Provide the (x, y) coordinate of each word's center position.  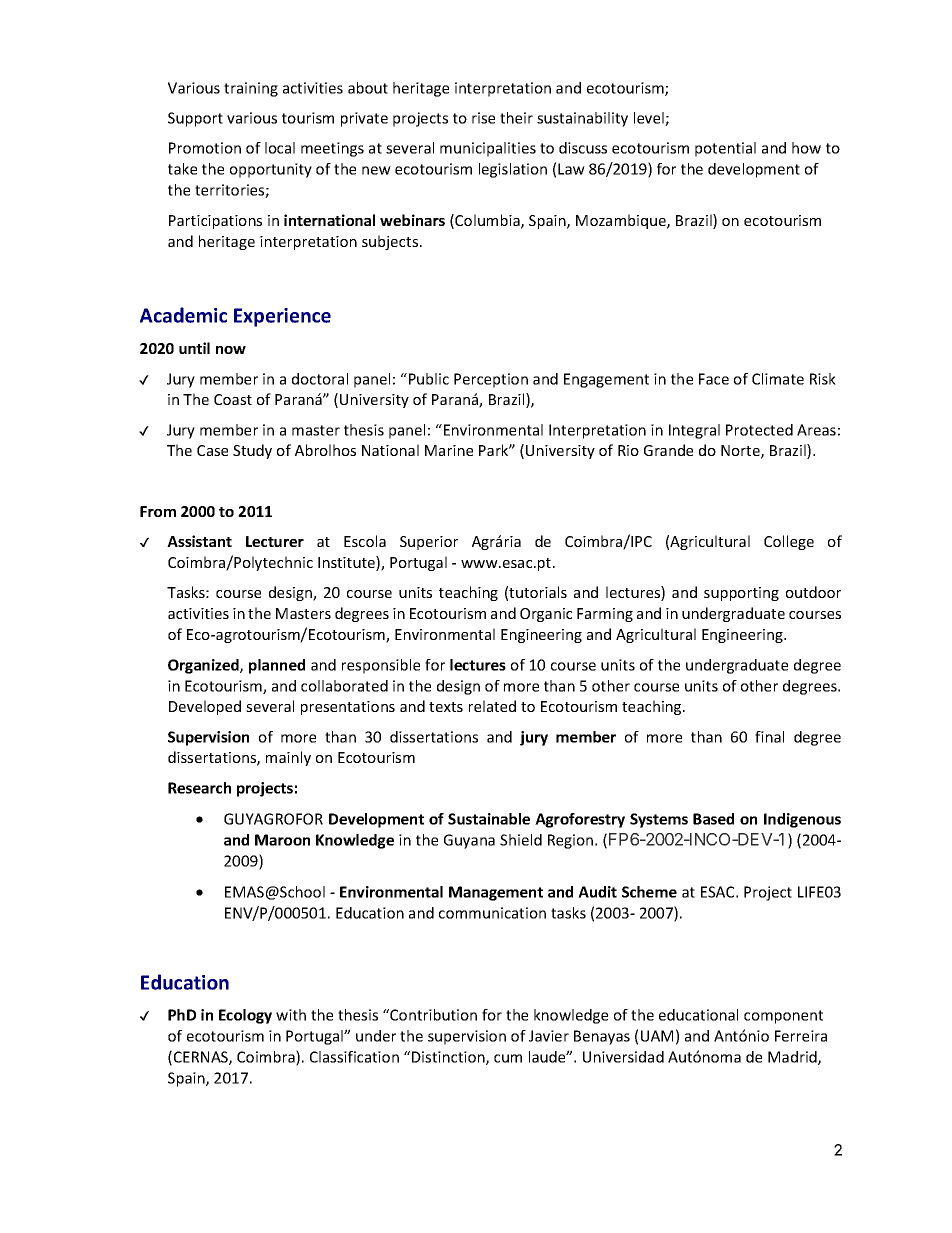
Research (199, 788)
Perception (491, 380)
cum (508, 1058)
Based (713, 819)
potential (725, 149)
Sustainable (489, 819)
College (789, 542)
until (194, 348)
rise (483, 118)
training (251, 89)
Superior (429, 543)
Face (714, 379)
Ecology (245, 1016)
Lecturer (275, 541)
